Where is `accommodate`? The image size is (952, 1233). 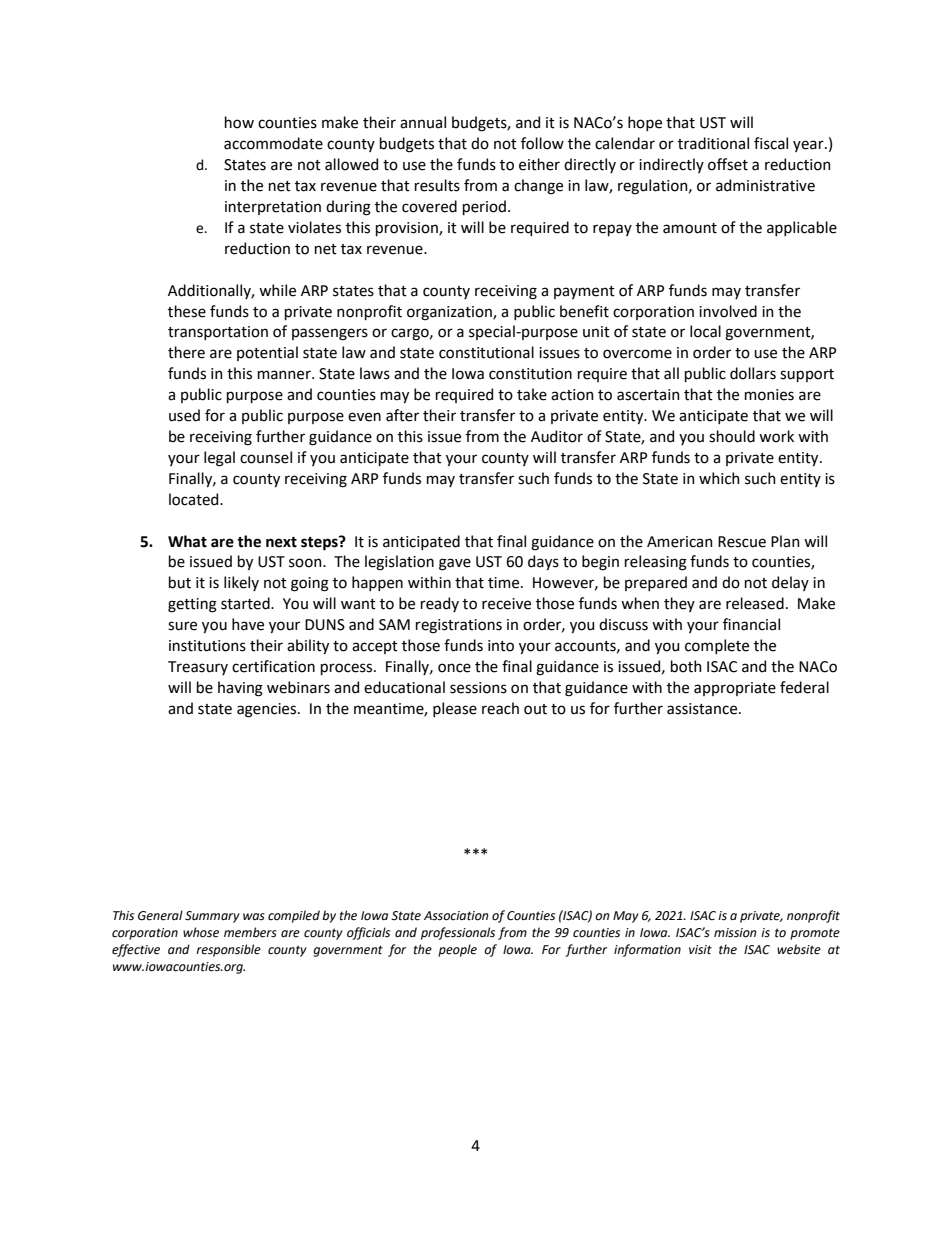 accommodate is located at coordinates (273, 143).
